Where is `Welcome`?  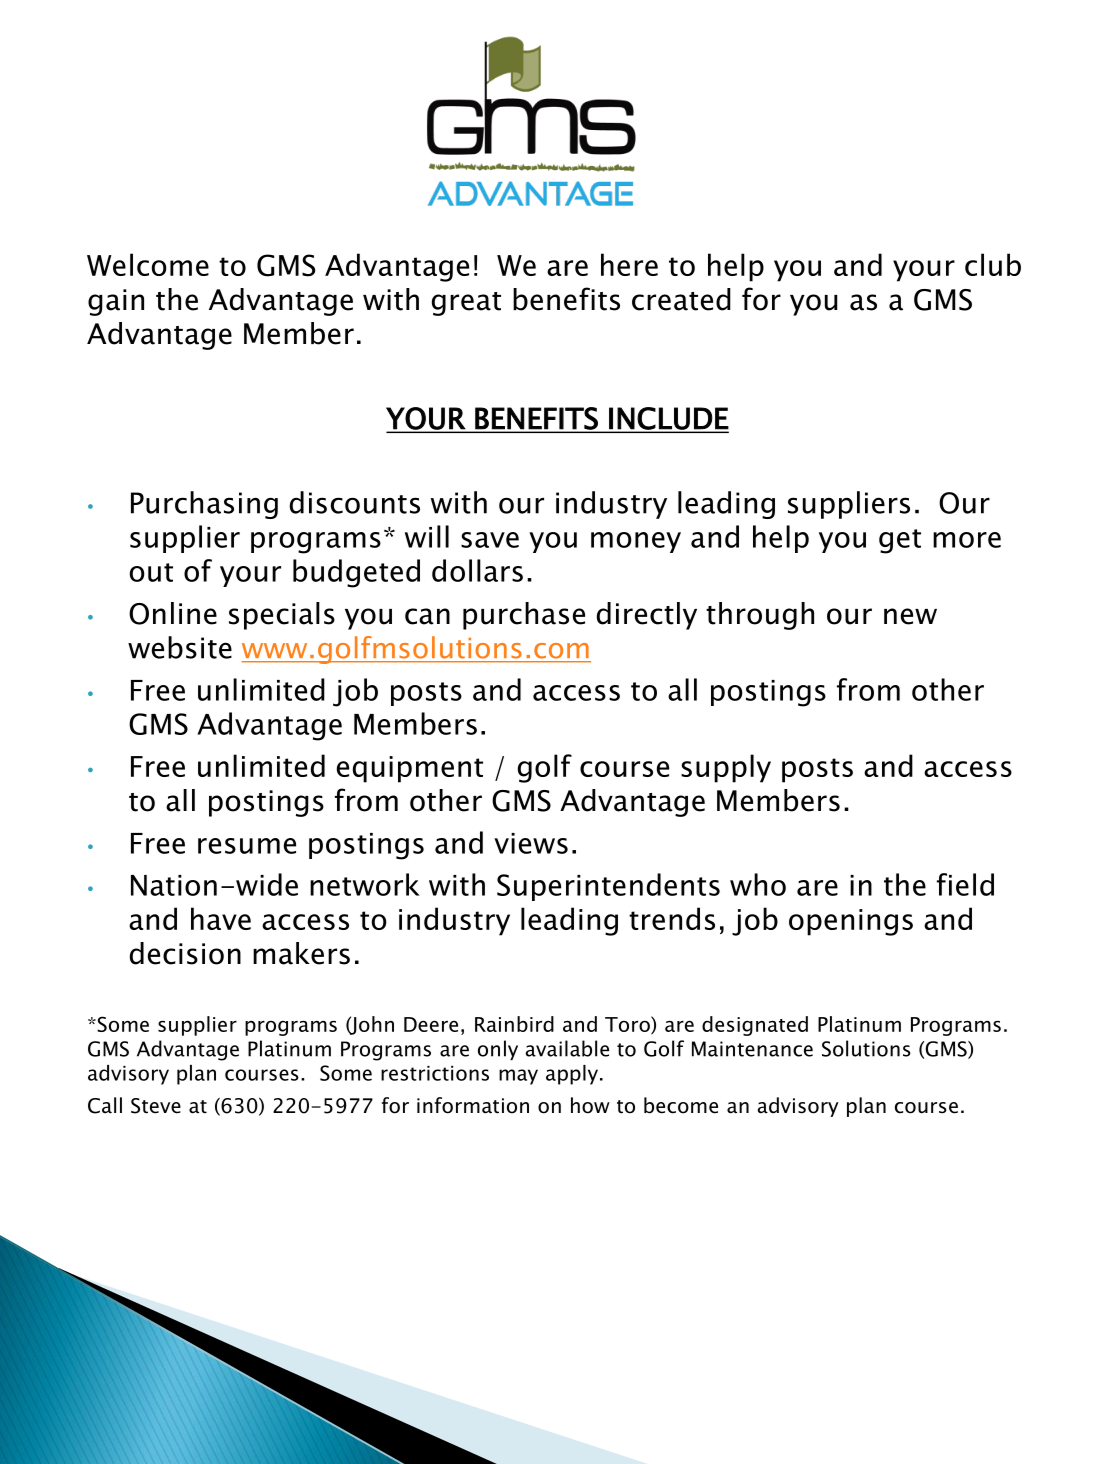
Welcome is located at coordinates (148, 264).
